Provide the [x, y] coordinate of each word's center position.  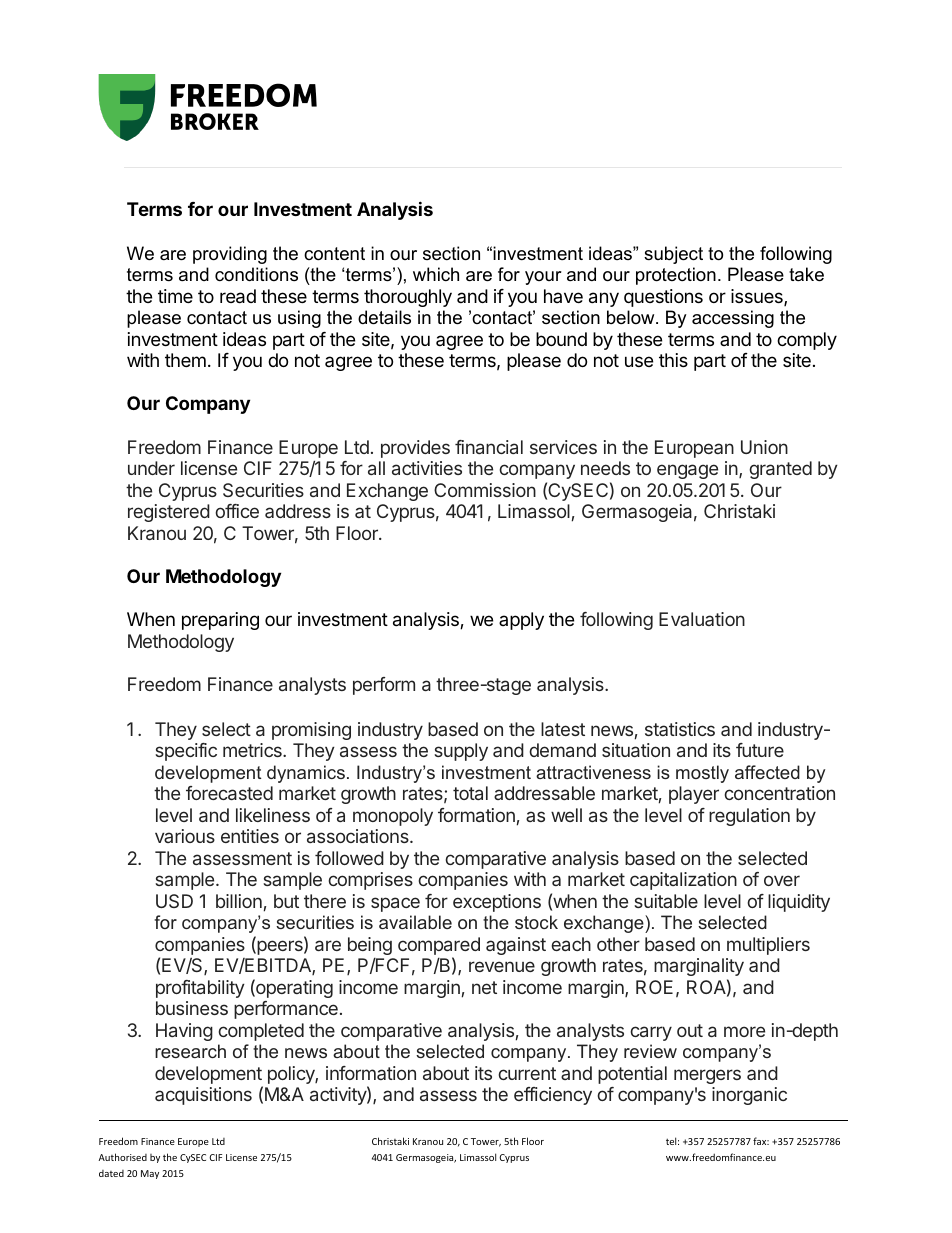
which [436, 274]
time [175, 296]
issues [758, 297]
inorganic [749, 1096]
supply [461, 752]
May [150, 1174]
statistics [680, 729]
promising [311, 731]
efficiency [553, 1096]
